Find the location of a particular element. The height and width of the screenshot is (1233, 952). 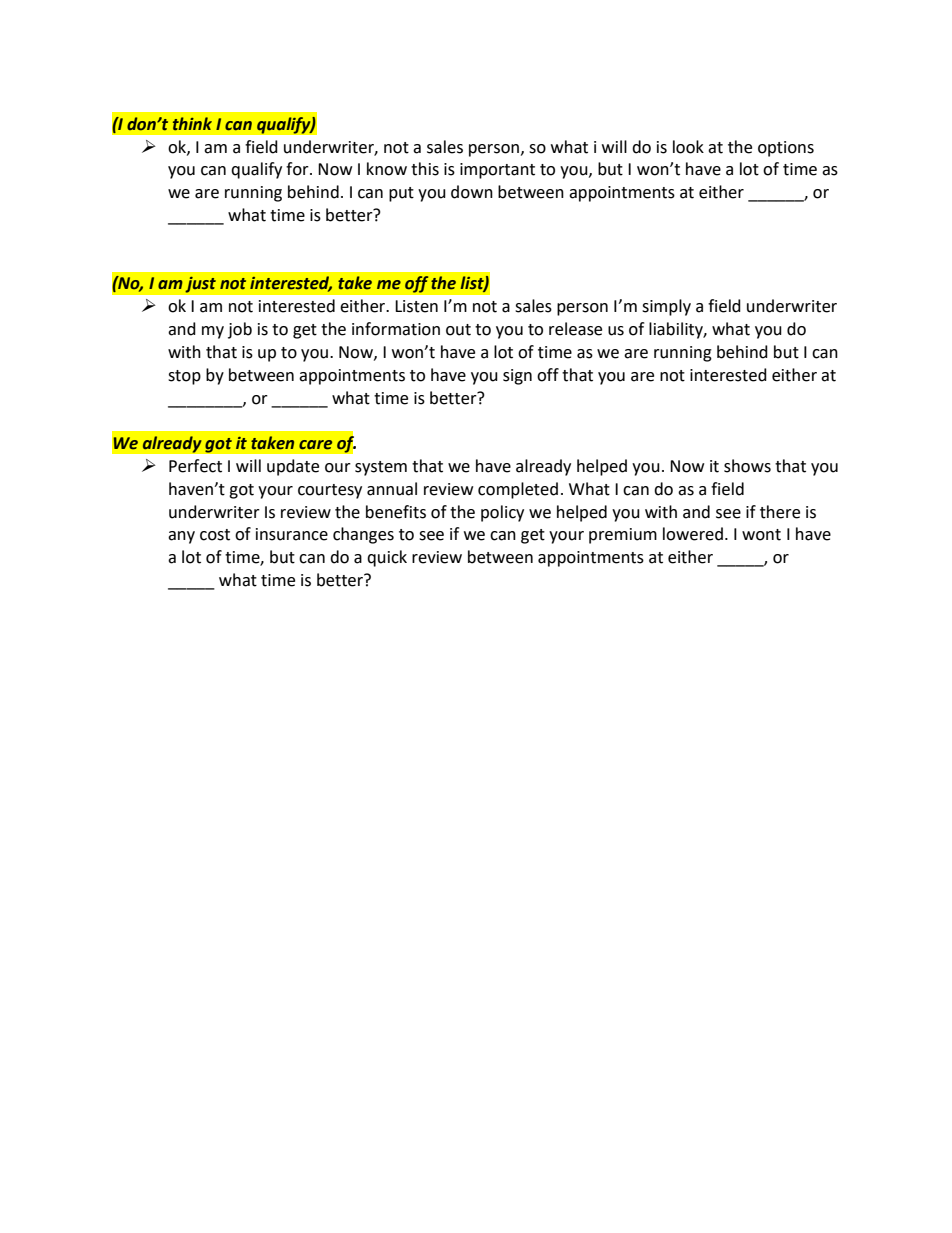

down is located at coordinates (472, 192).
